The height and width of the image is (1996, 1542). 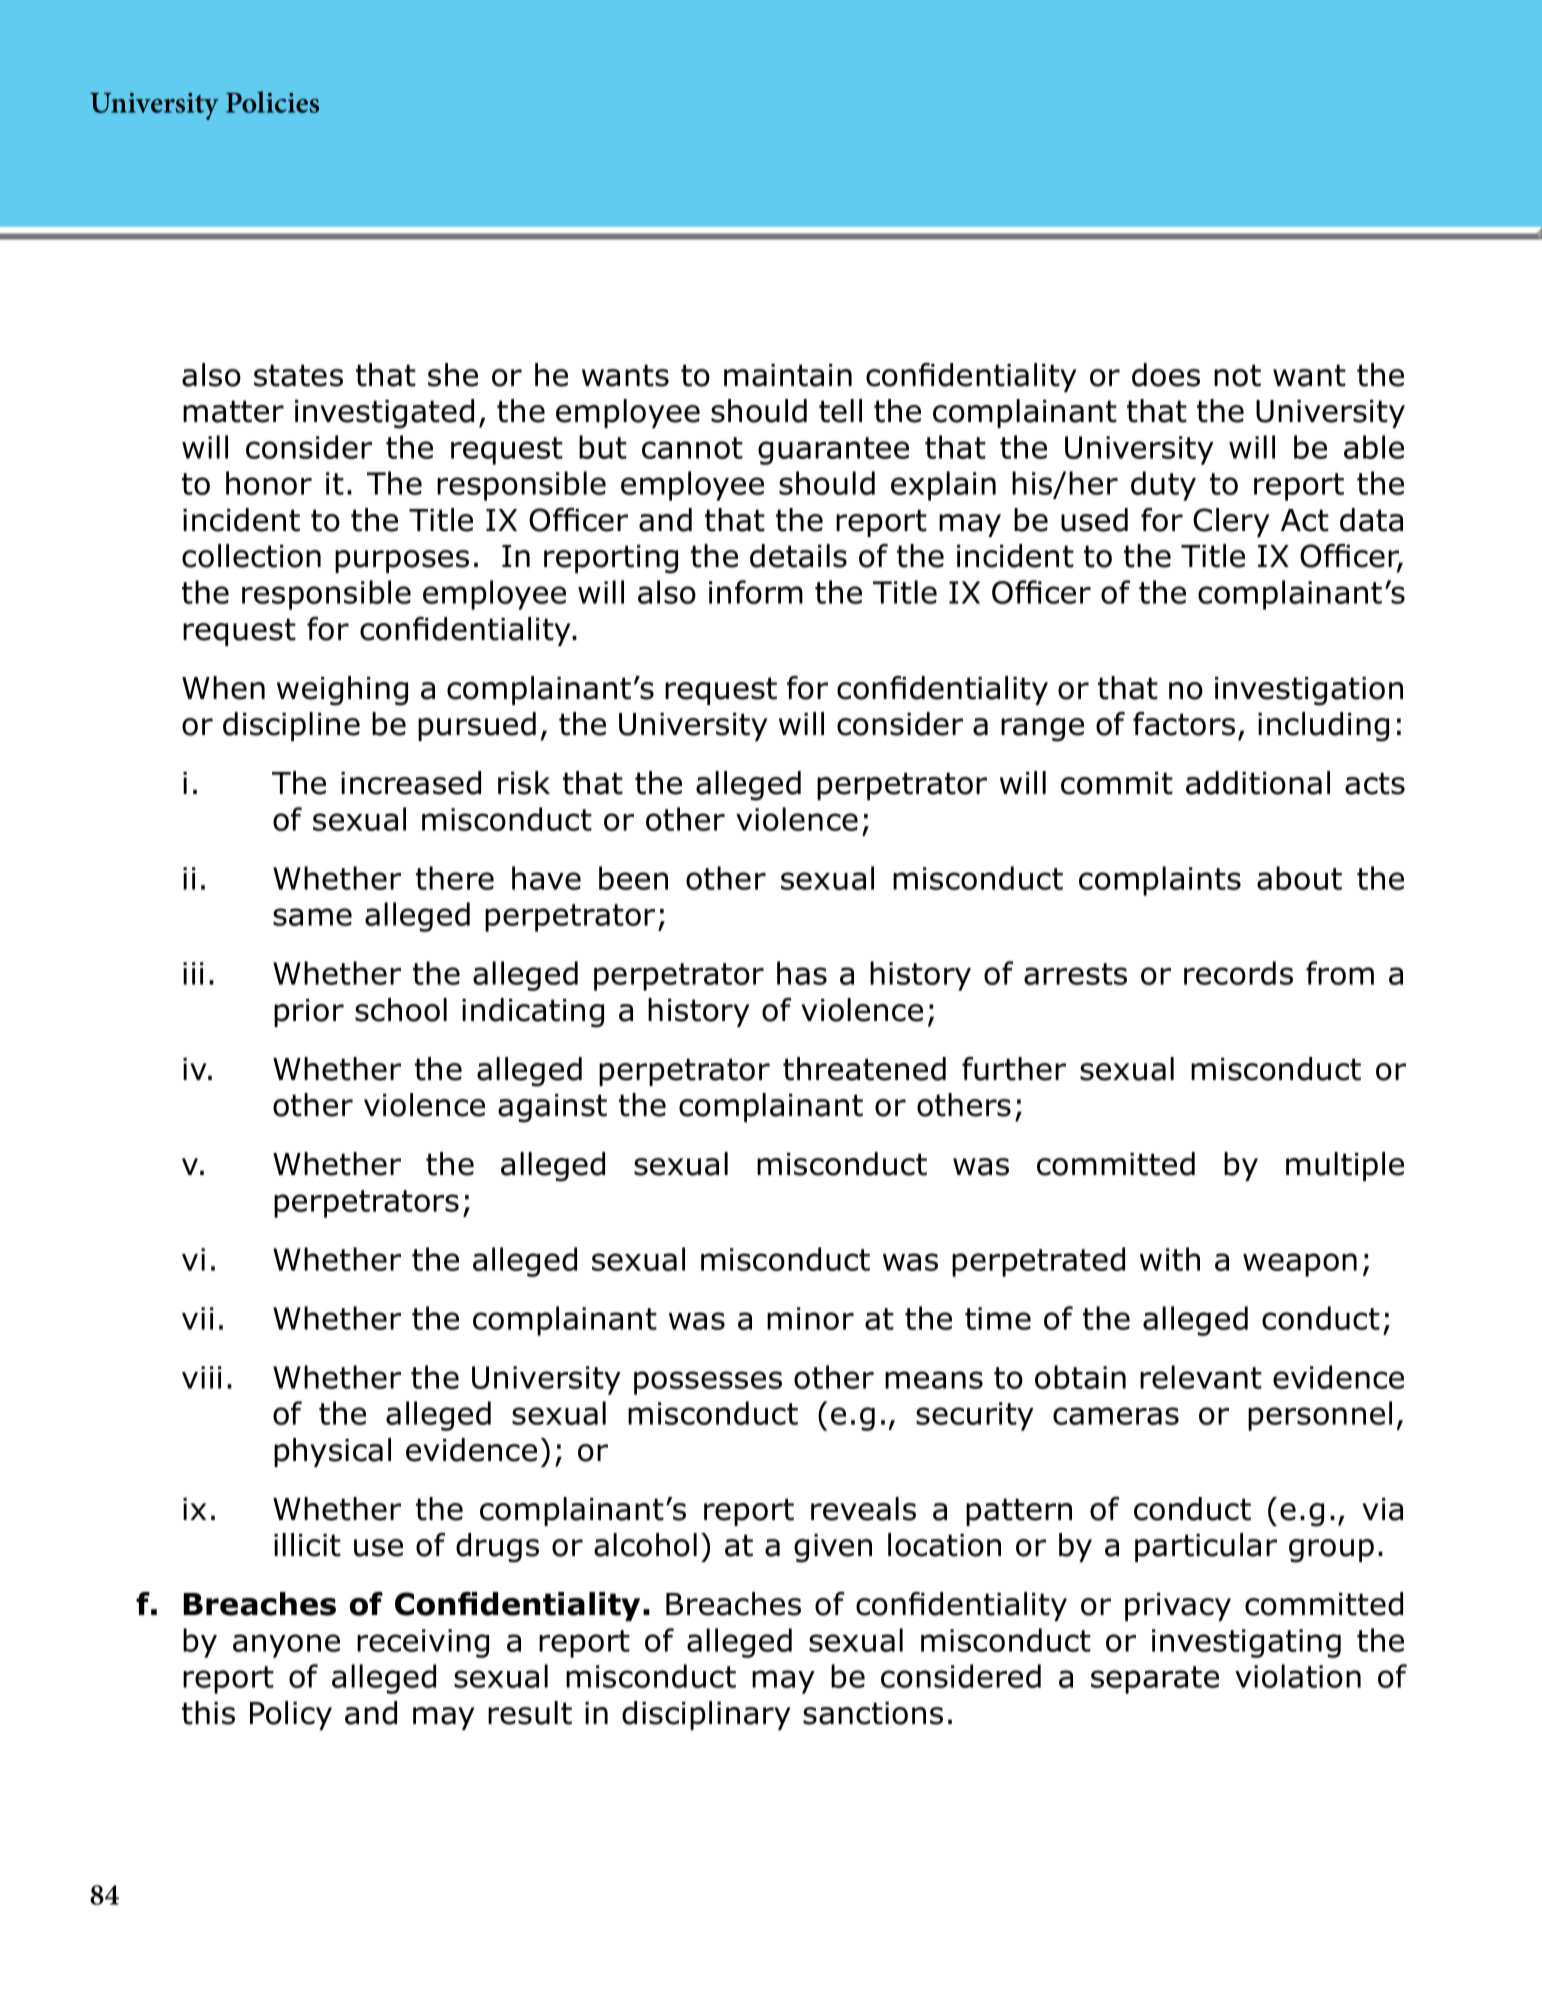 I want to click on has, so click(x=802, y=973).
